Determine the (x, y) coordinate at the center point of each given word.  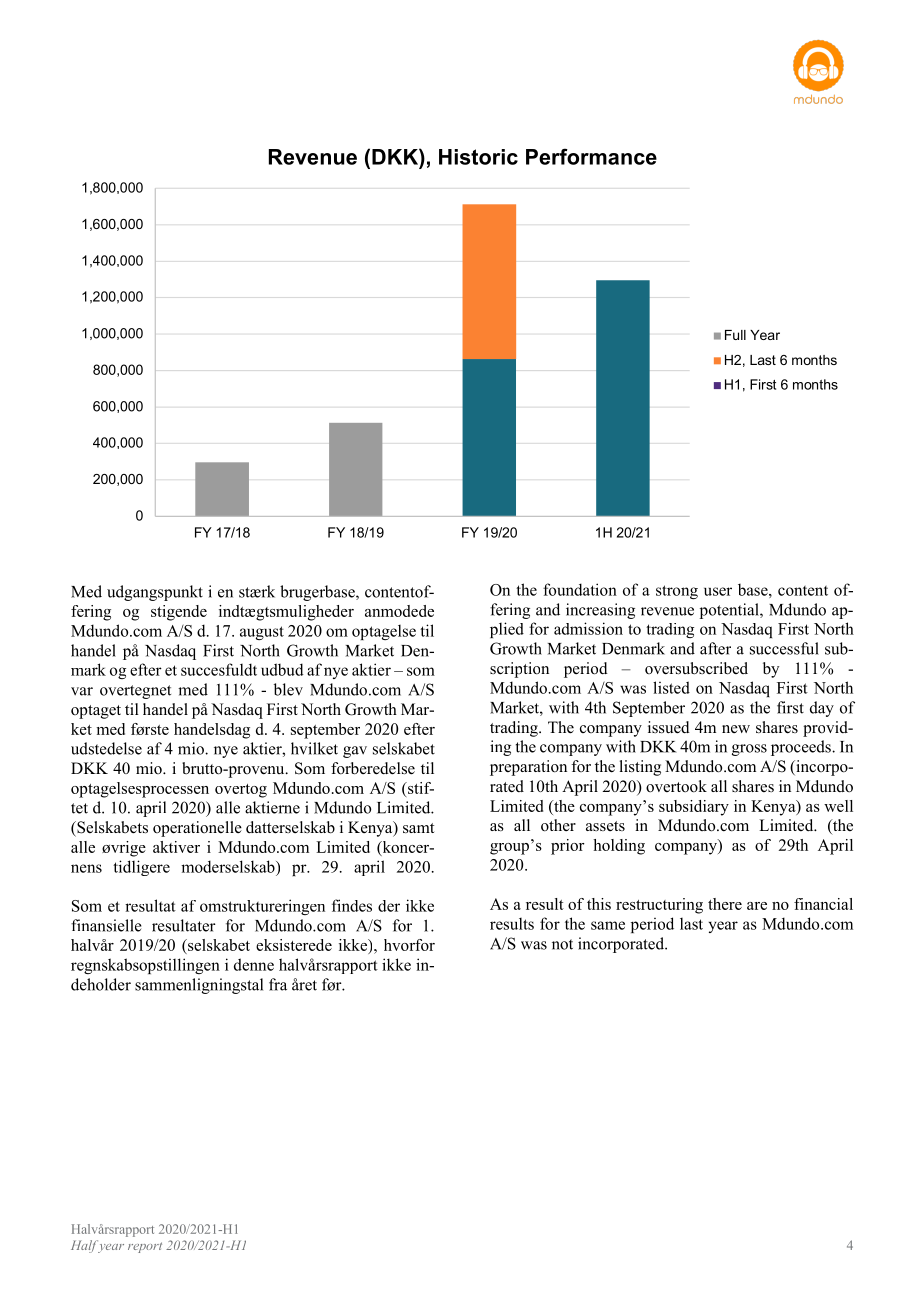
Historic (478, 157)
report (145, 1247)
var (82, 691)
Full (735, 335)
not (562, 944)
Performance (591, 156)
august (262, 633)
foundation (580, 589)
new (736, 729)
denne (254, 964)
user (718, 591)
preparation (528, 768)
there (725, 904)
